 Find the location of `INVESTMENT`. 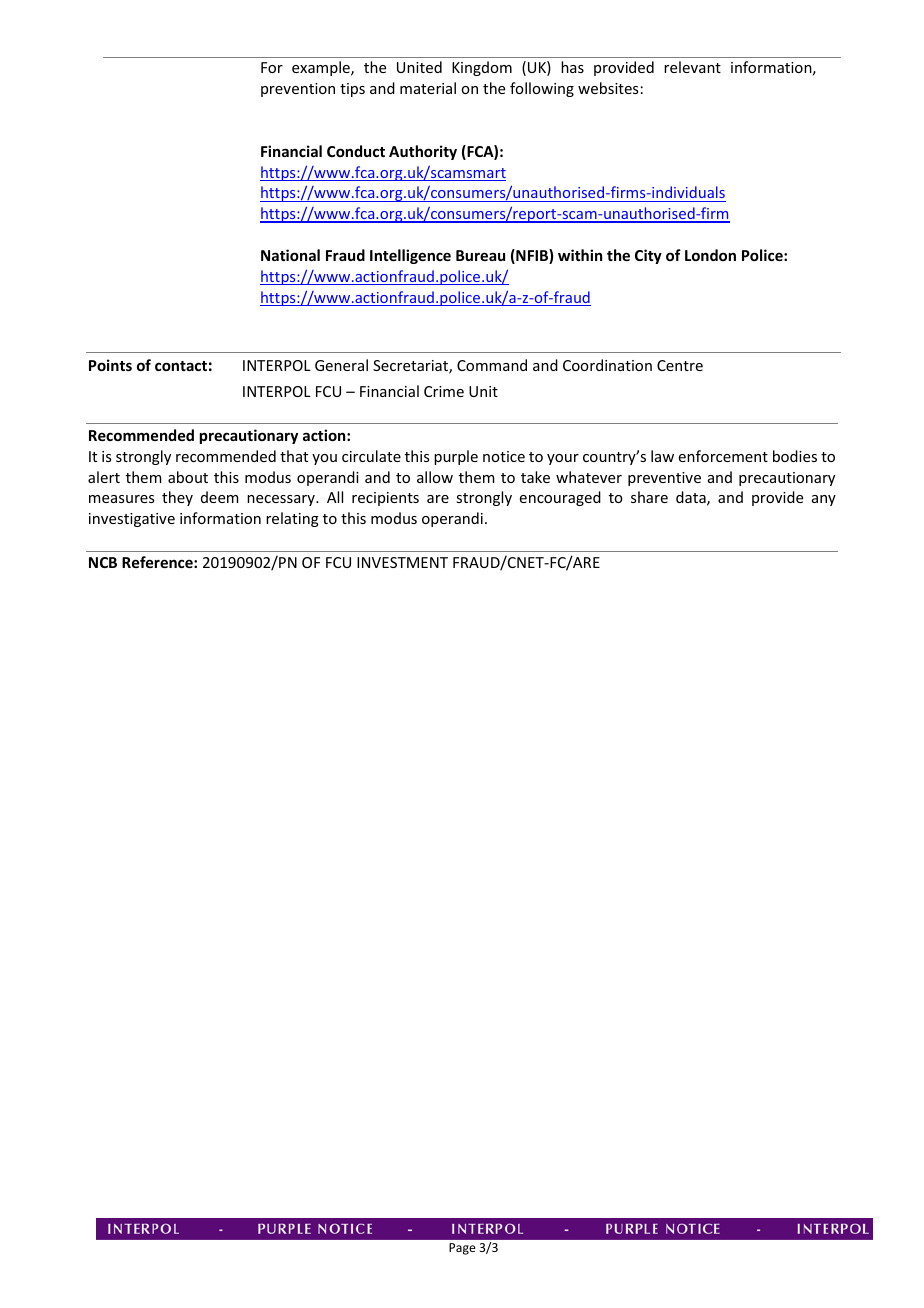

INVESTMENT is located at coordinates (402, 562).
